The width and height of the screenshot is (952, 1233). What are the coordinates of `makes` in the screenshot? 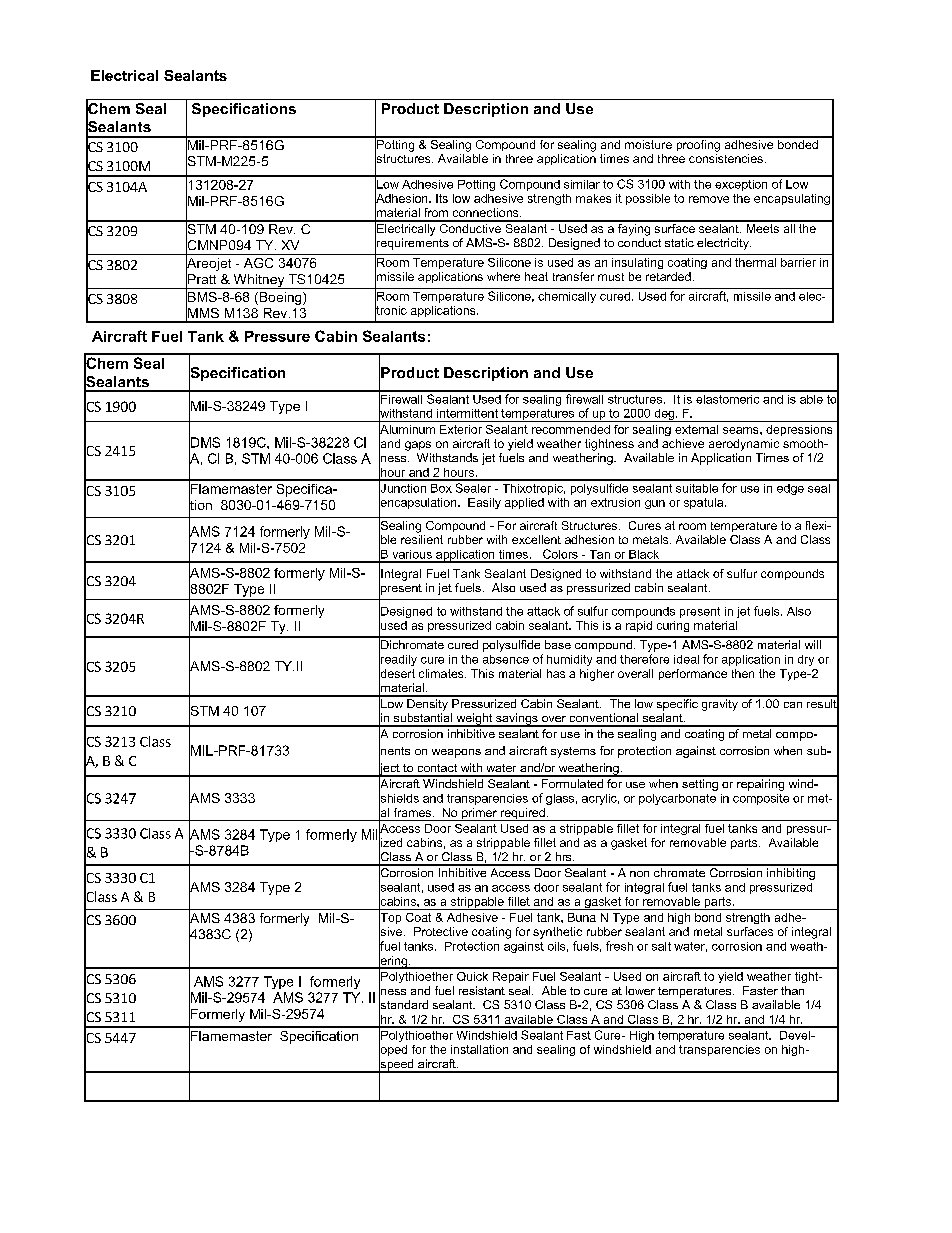 It's located at (593, 198).
